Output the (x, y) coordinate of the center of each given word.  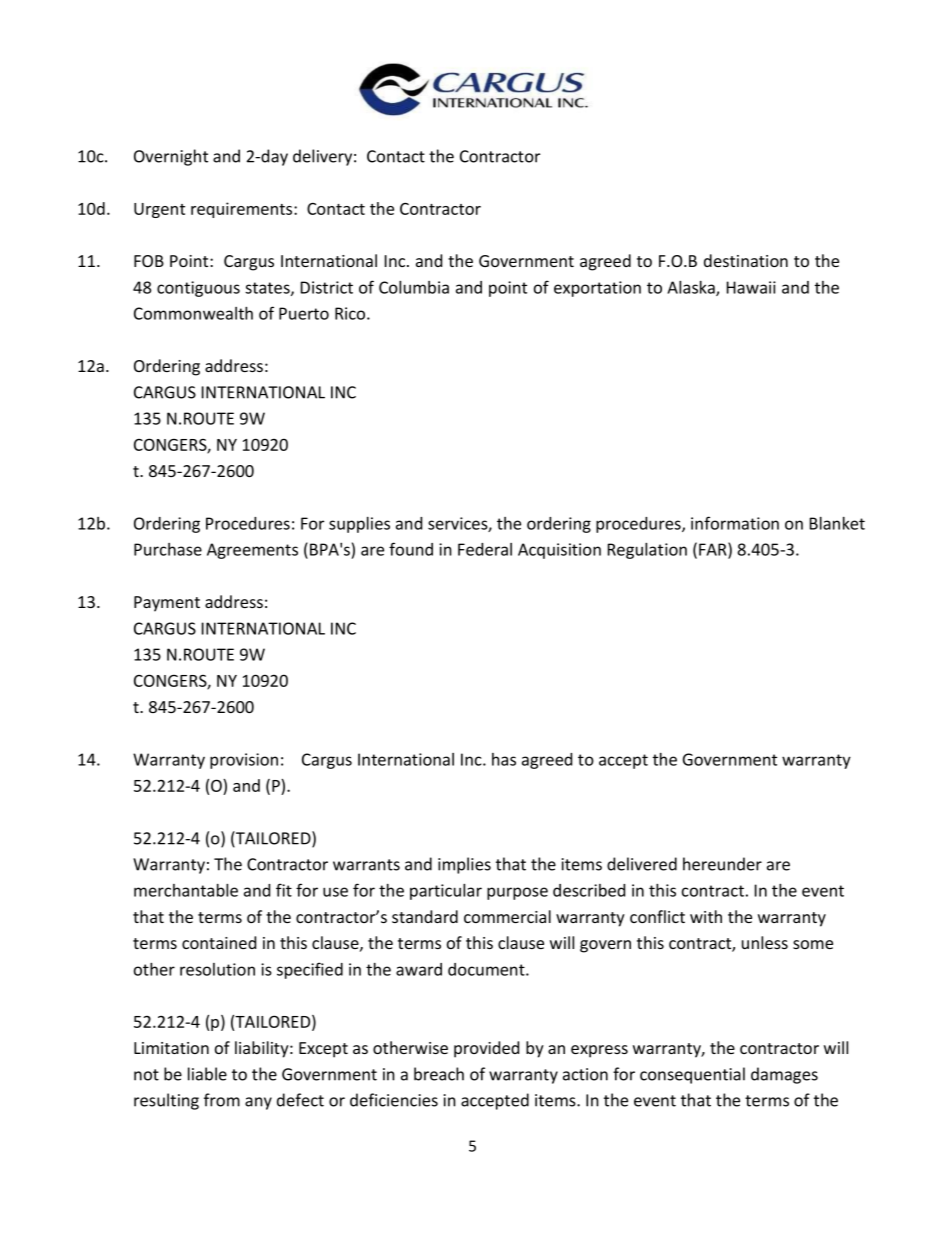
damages (784, 1075)
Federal (485, 549)
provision (244, 761)
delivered (642, 864)
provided (486, 1049)
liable (207, 1074)
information (735, 523)
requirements (243, 210)
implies (464, 865)
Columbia (414, 287)
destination (746, 260)
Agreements (252, 551)
